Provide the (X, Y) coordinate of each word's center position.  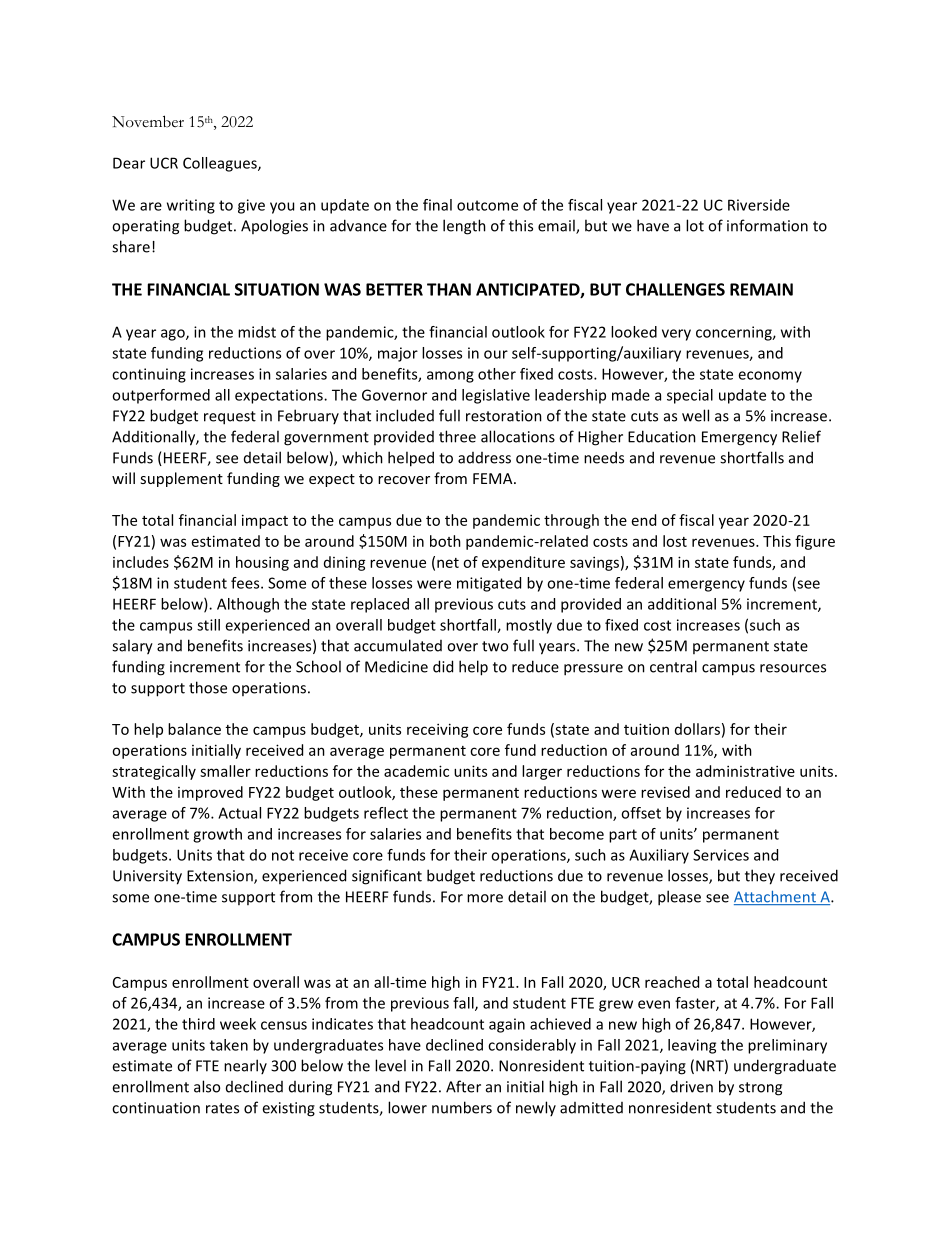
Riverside (759, 205)
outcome (487, 205)
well (695, 415)
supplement (181, 479)
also (207, 1086)
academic (416, 771)
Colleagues (221, 164)
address (484, 458)
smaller (225, 771)
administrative (745, 771)
